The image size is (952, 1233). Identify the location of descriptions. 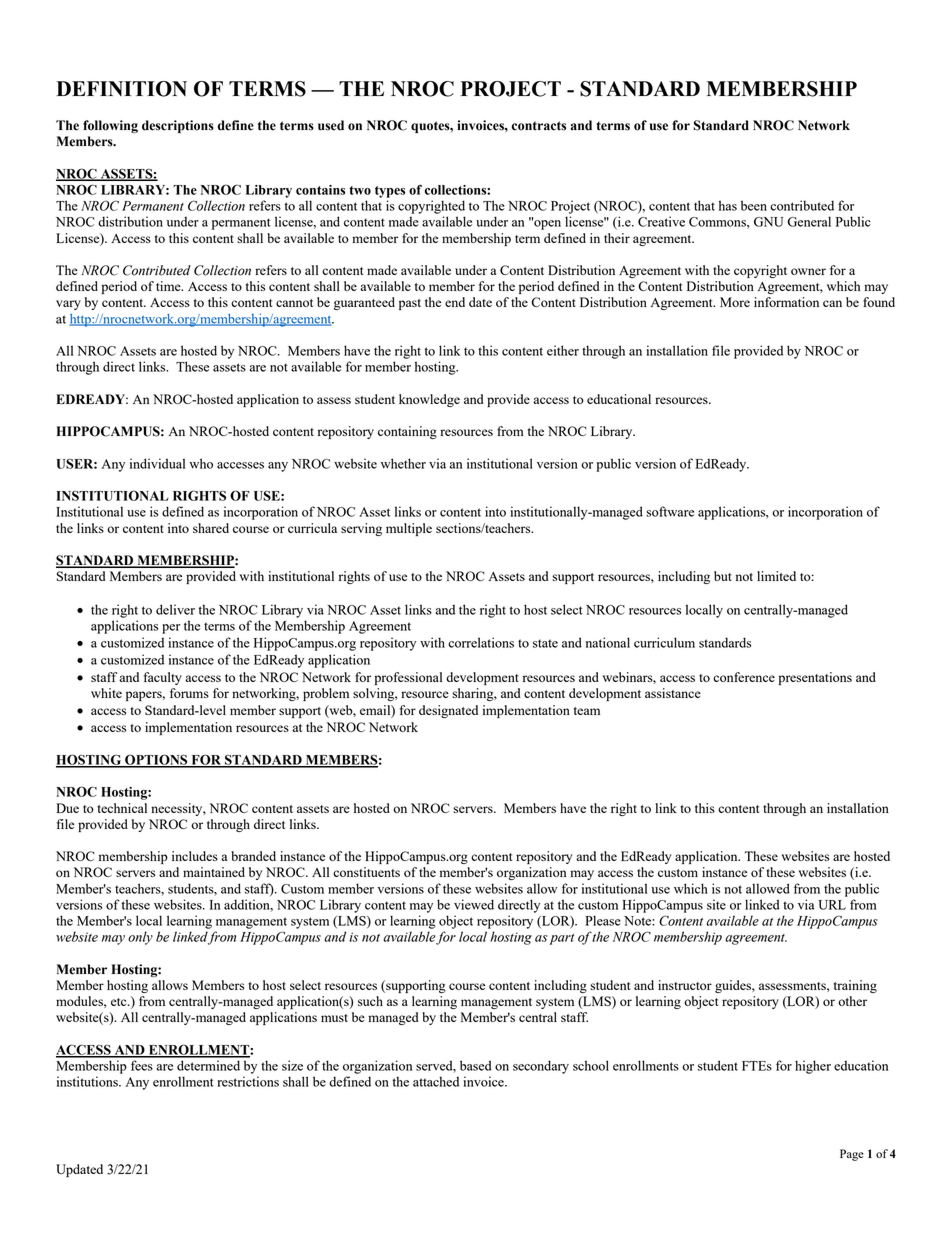
(178, 126).
